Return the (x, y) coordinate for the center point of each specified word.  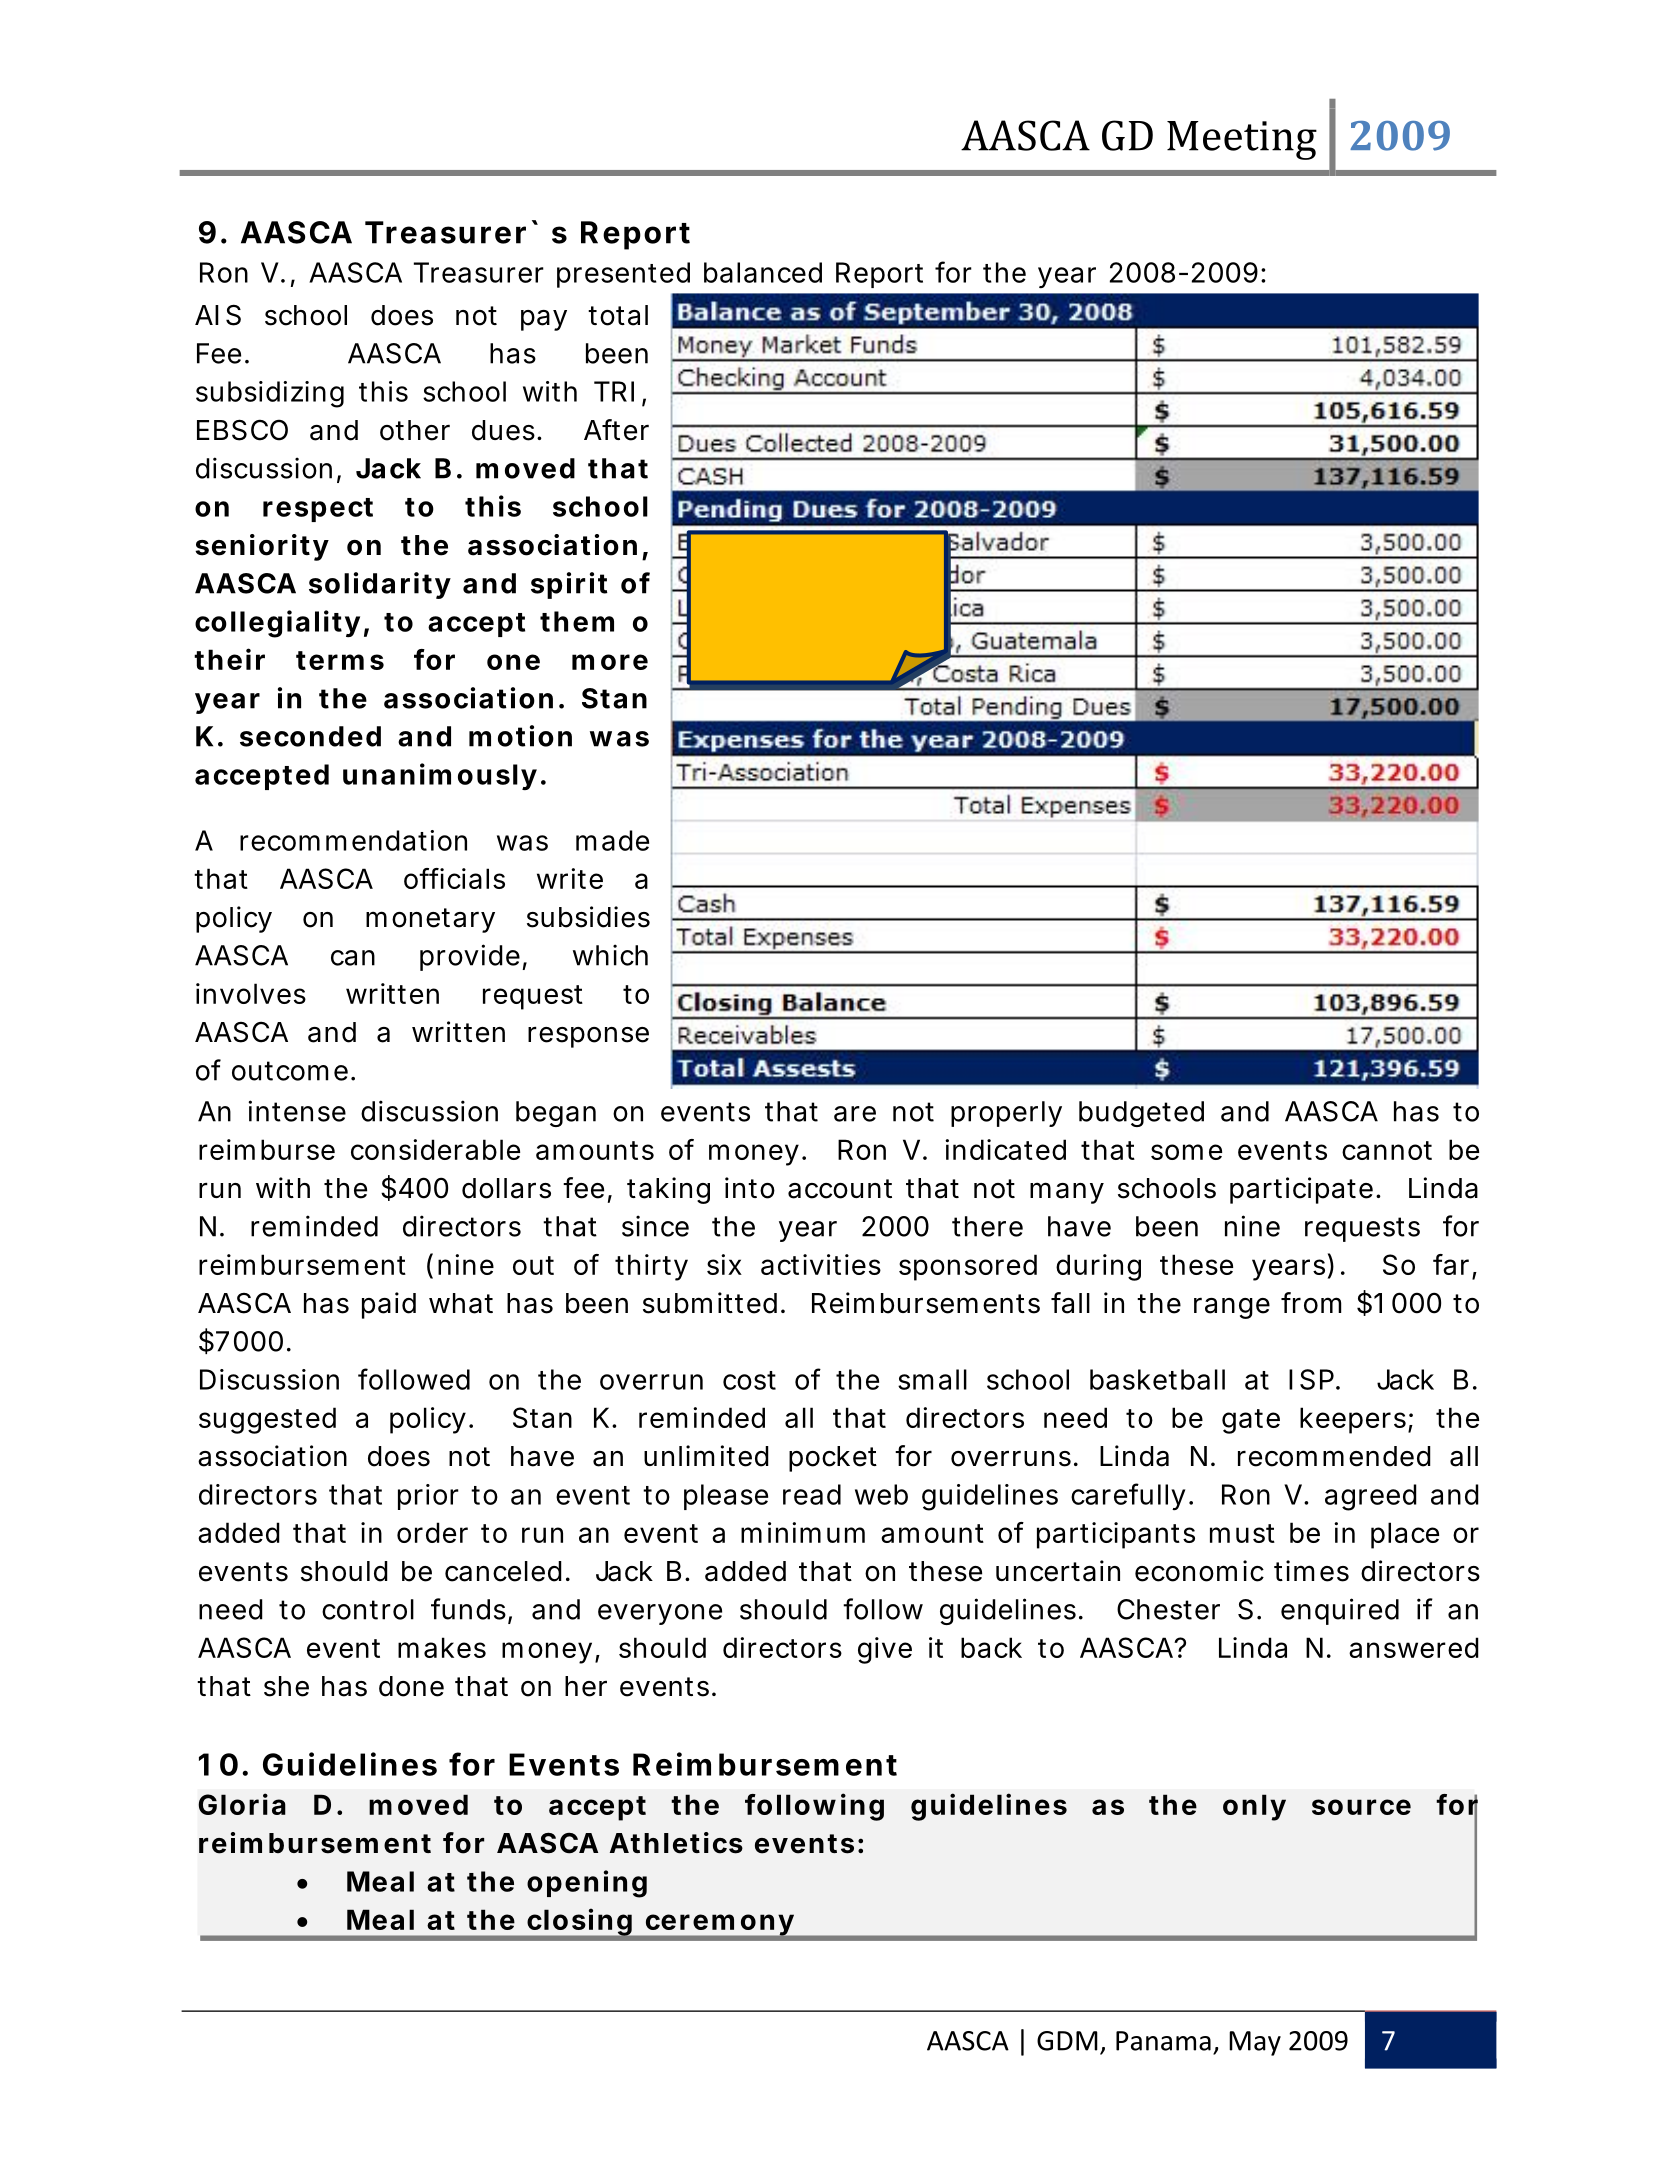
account (840, 1189)
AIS (218, 315)
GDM (1067, 2041)
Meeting (1242, 140)
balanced (763, 272)
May (1255, 2043)
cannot (1387, 1150)
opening (587, 1884)
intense (297, 1111)
